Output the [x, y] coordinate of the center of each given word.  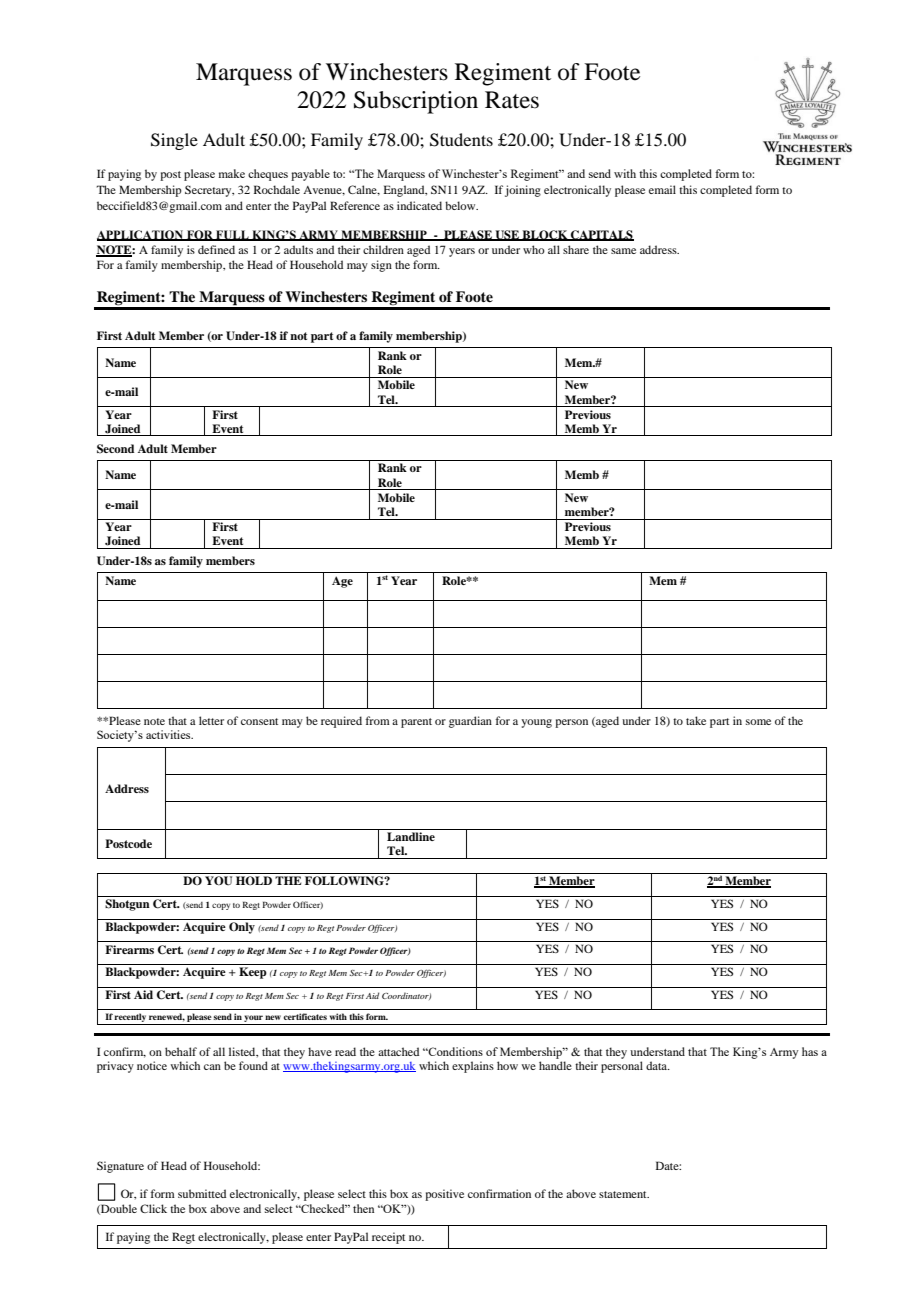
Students [461, 140]
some [758, 722]
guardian [470, 722]
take [696, 720]
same [623, 251]
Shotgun [127, 905]
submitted [202, 1193]
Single [174, 141]
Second [115, 449]
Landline [411, 836]
